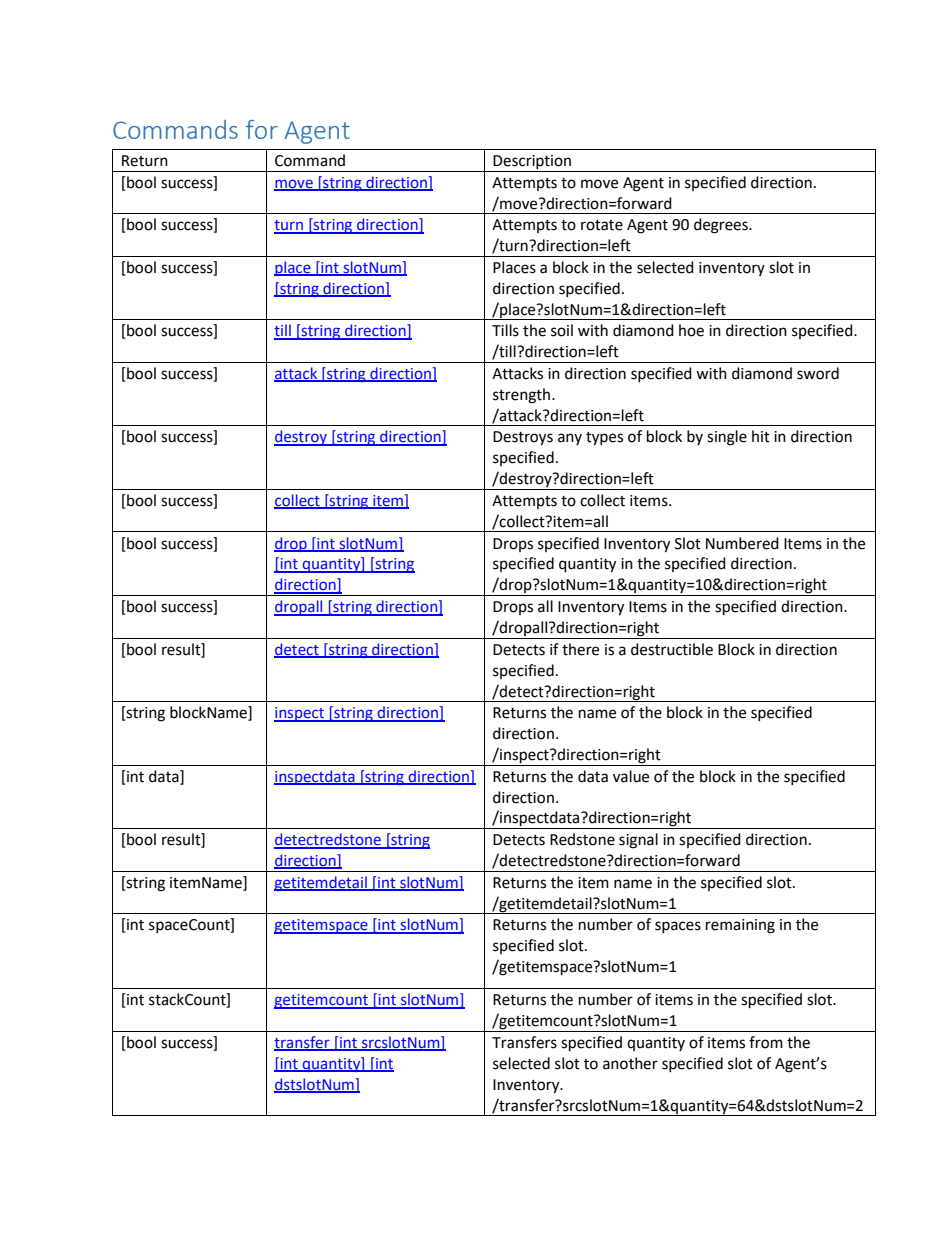  I want to click on signal, so click(638, 841).
